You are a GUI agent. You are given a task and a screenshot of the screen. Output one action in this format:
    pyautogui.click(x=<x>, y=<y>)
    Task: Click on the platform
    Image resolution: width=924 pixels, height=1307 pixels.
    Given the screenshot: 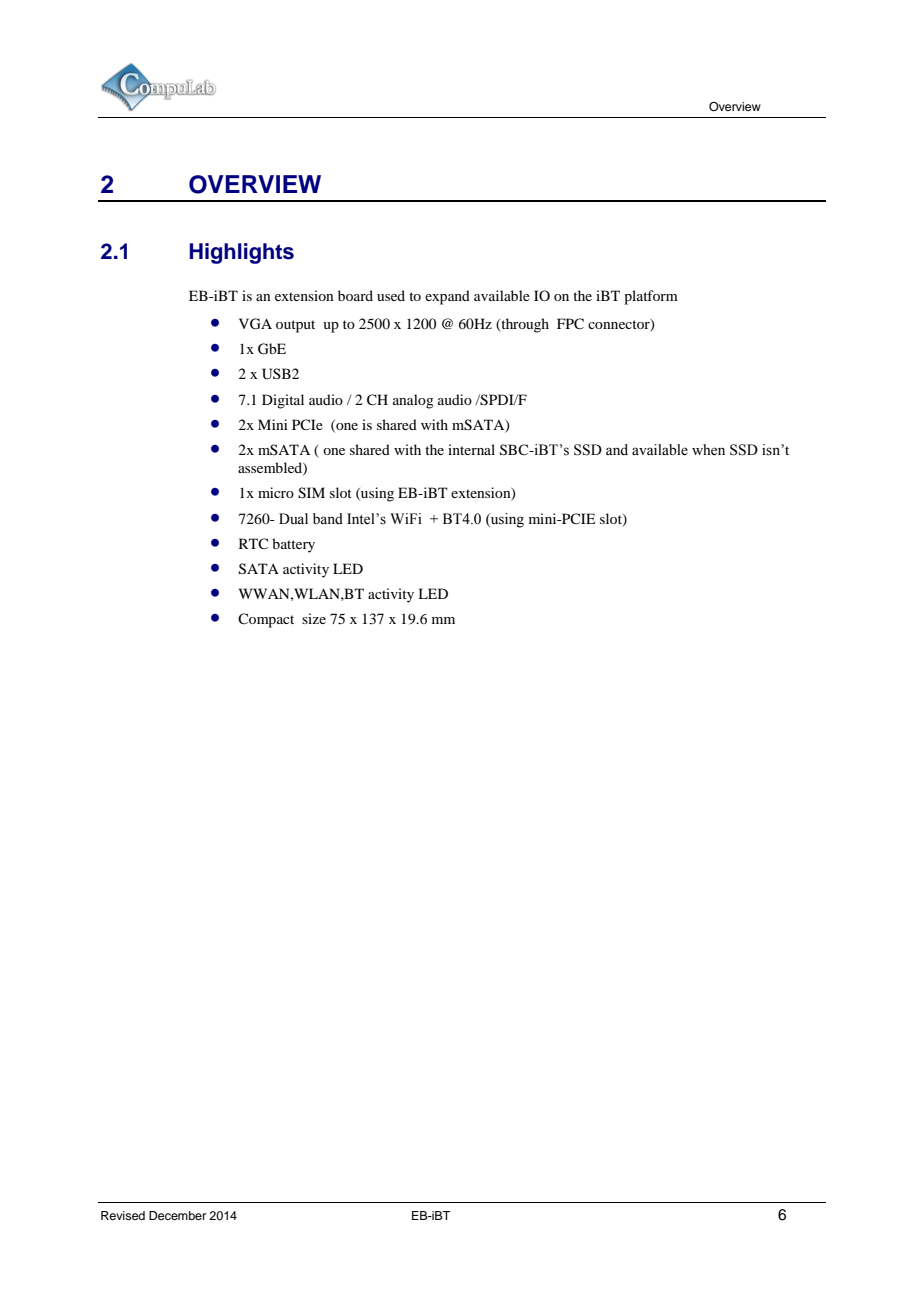 What is the action you would take?
    pyautogui.click(x=651, y=297)
